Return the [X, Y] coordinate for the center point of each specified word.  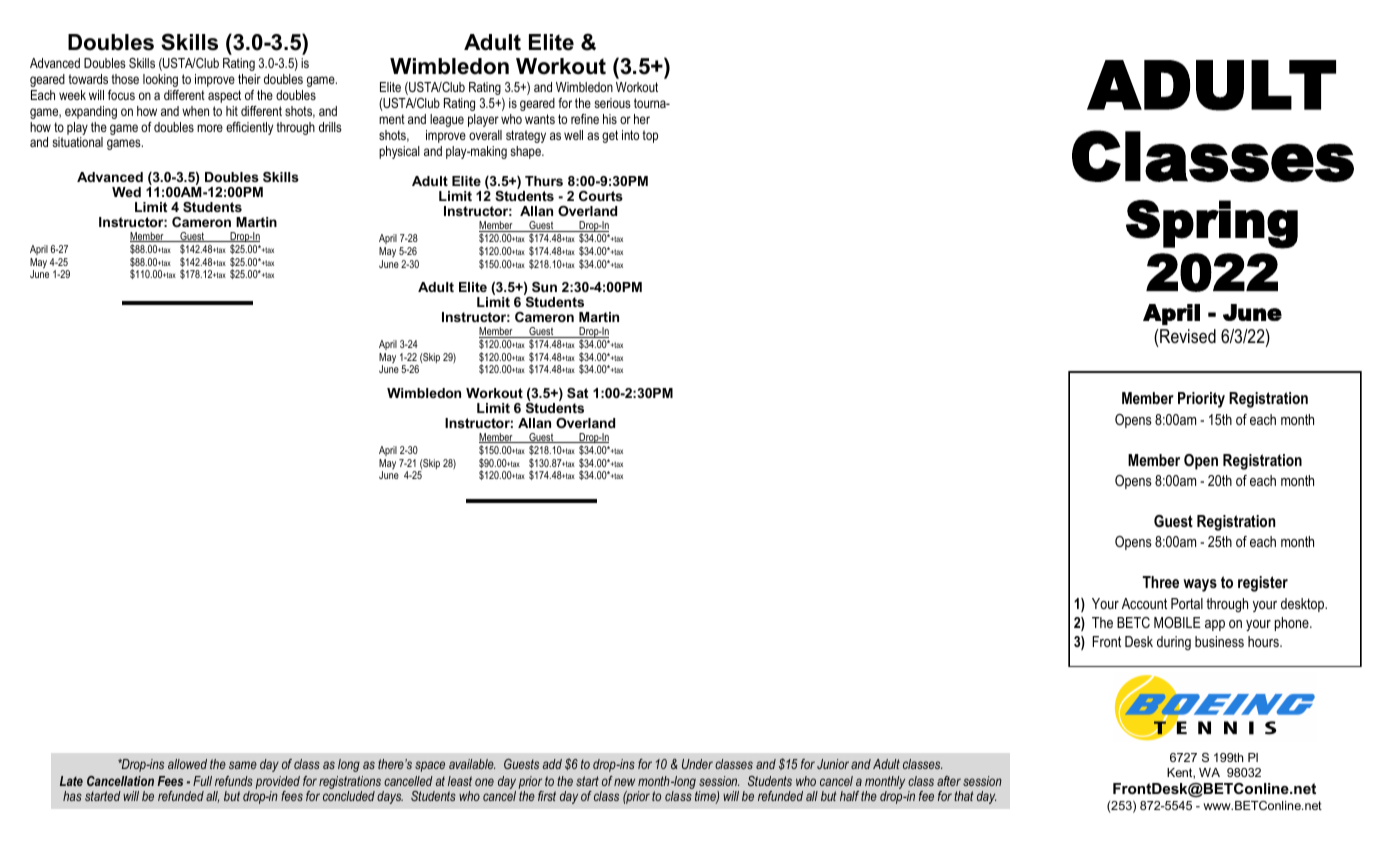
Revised [1188, 336]
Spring [1212, 224]
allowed [187, 764]
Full [202, 781]
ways [1200, 585]
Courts [601, 195]
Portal [1187, 603]
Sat [577, 393]
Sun [544, 287]
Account [1144, 603]
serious [612, 103]
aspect [224, 96]
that [964, 796]
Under [697, 764]
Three [1160, 582]
